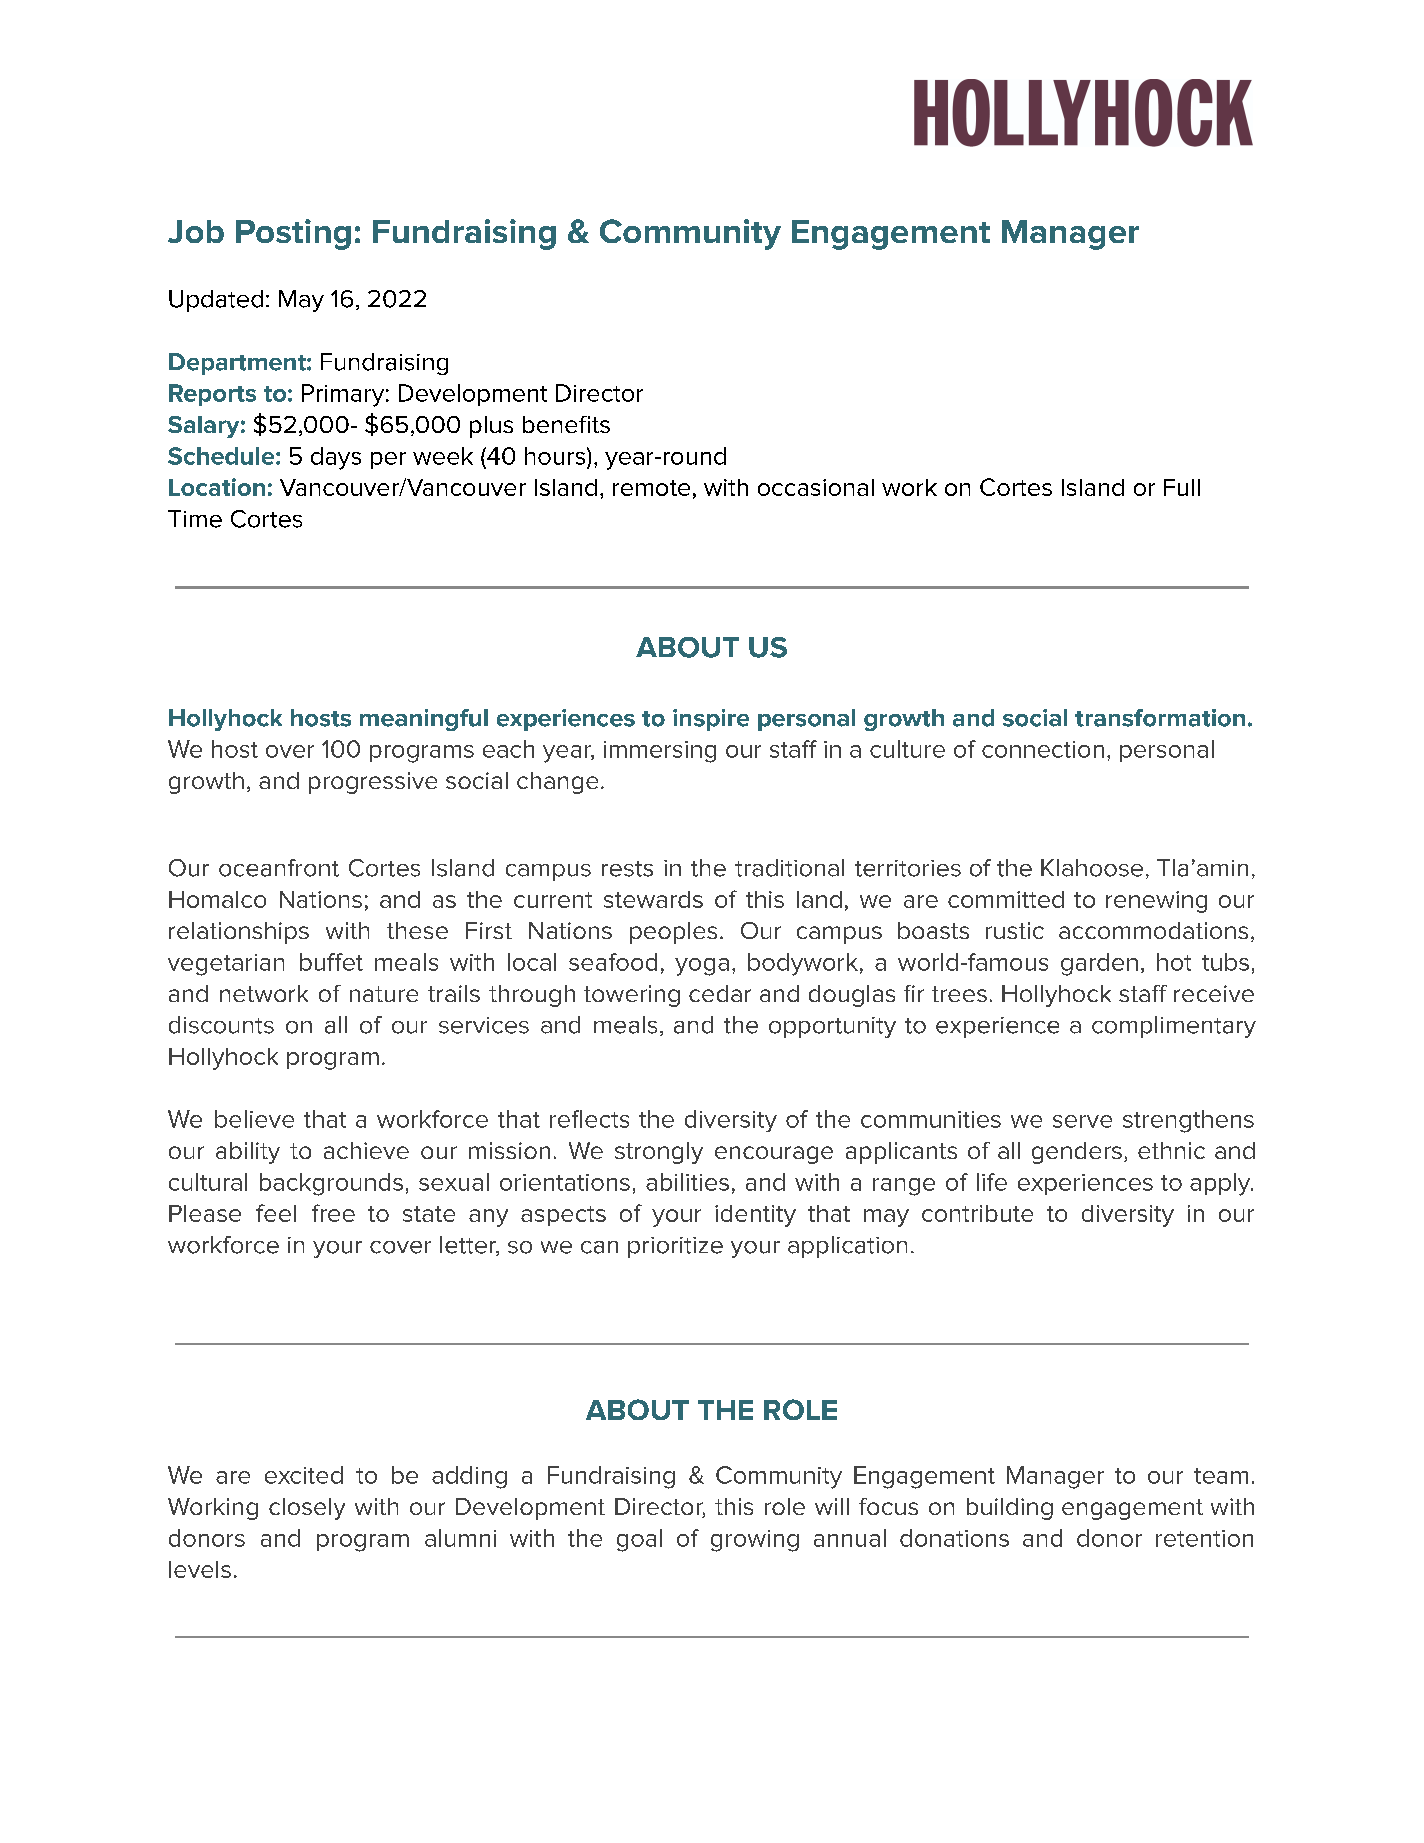  Describe the element at coordinates (755, 1541) in the screenshot. I see `growing` at that location.
